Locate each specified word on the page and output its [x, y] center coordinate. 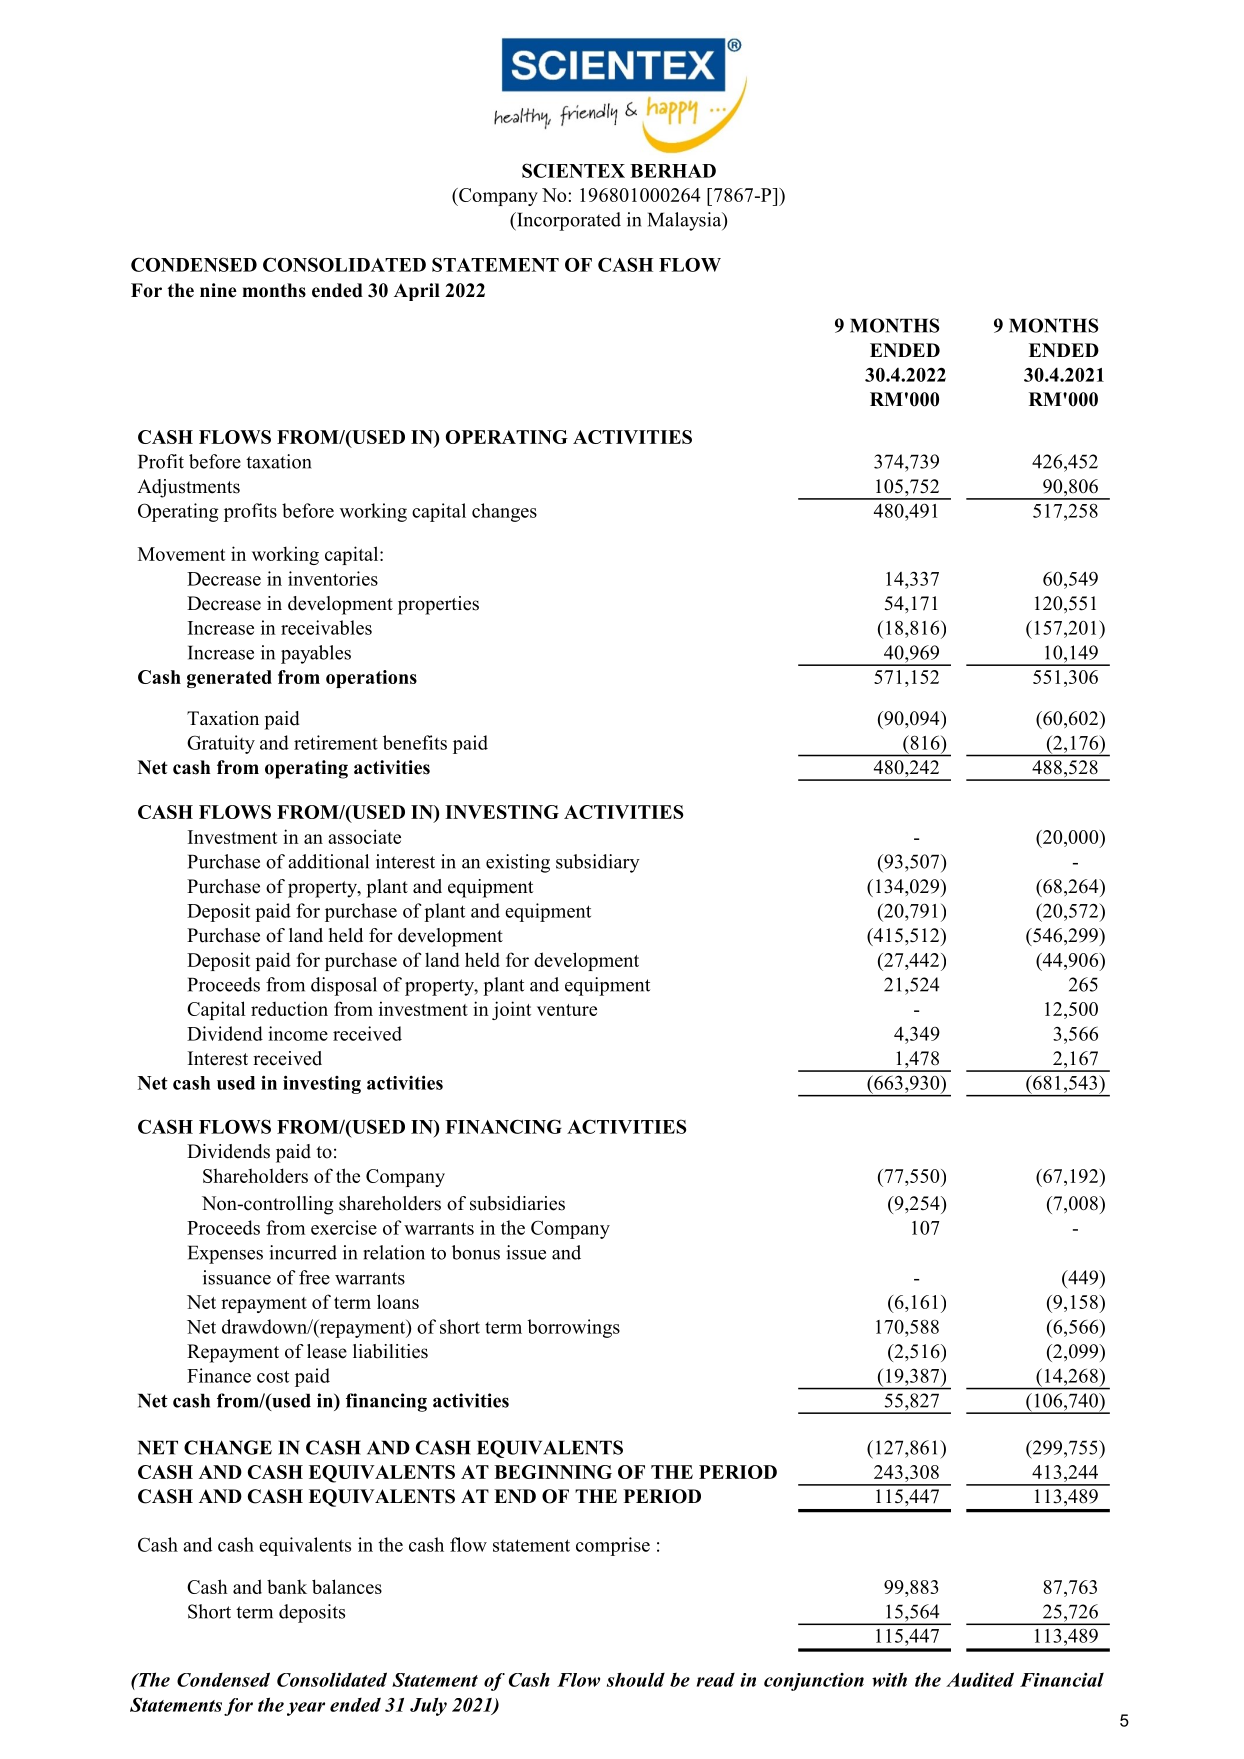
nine [218, 290]
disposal [344, 986]
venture [567, 1010]
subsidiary [598, 863]
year [306, 1709]
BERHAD [673, 171]
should [636, 1679]
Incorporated [568, 221]
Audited [980, 1679]
